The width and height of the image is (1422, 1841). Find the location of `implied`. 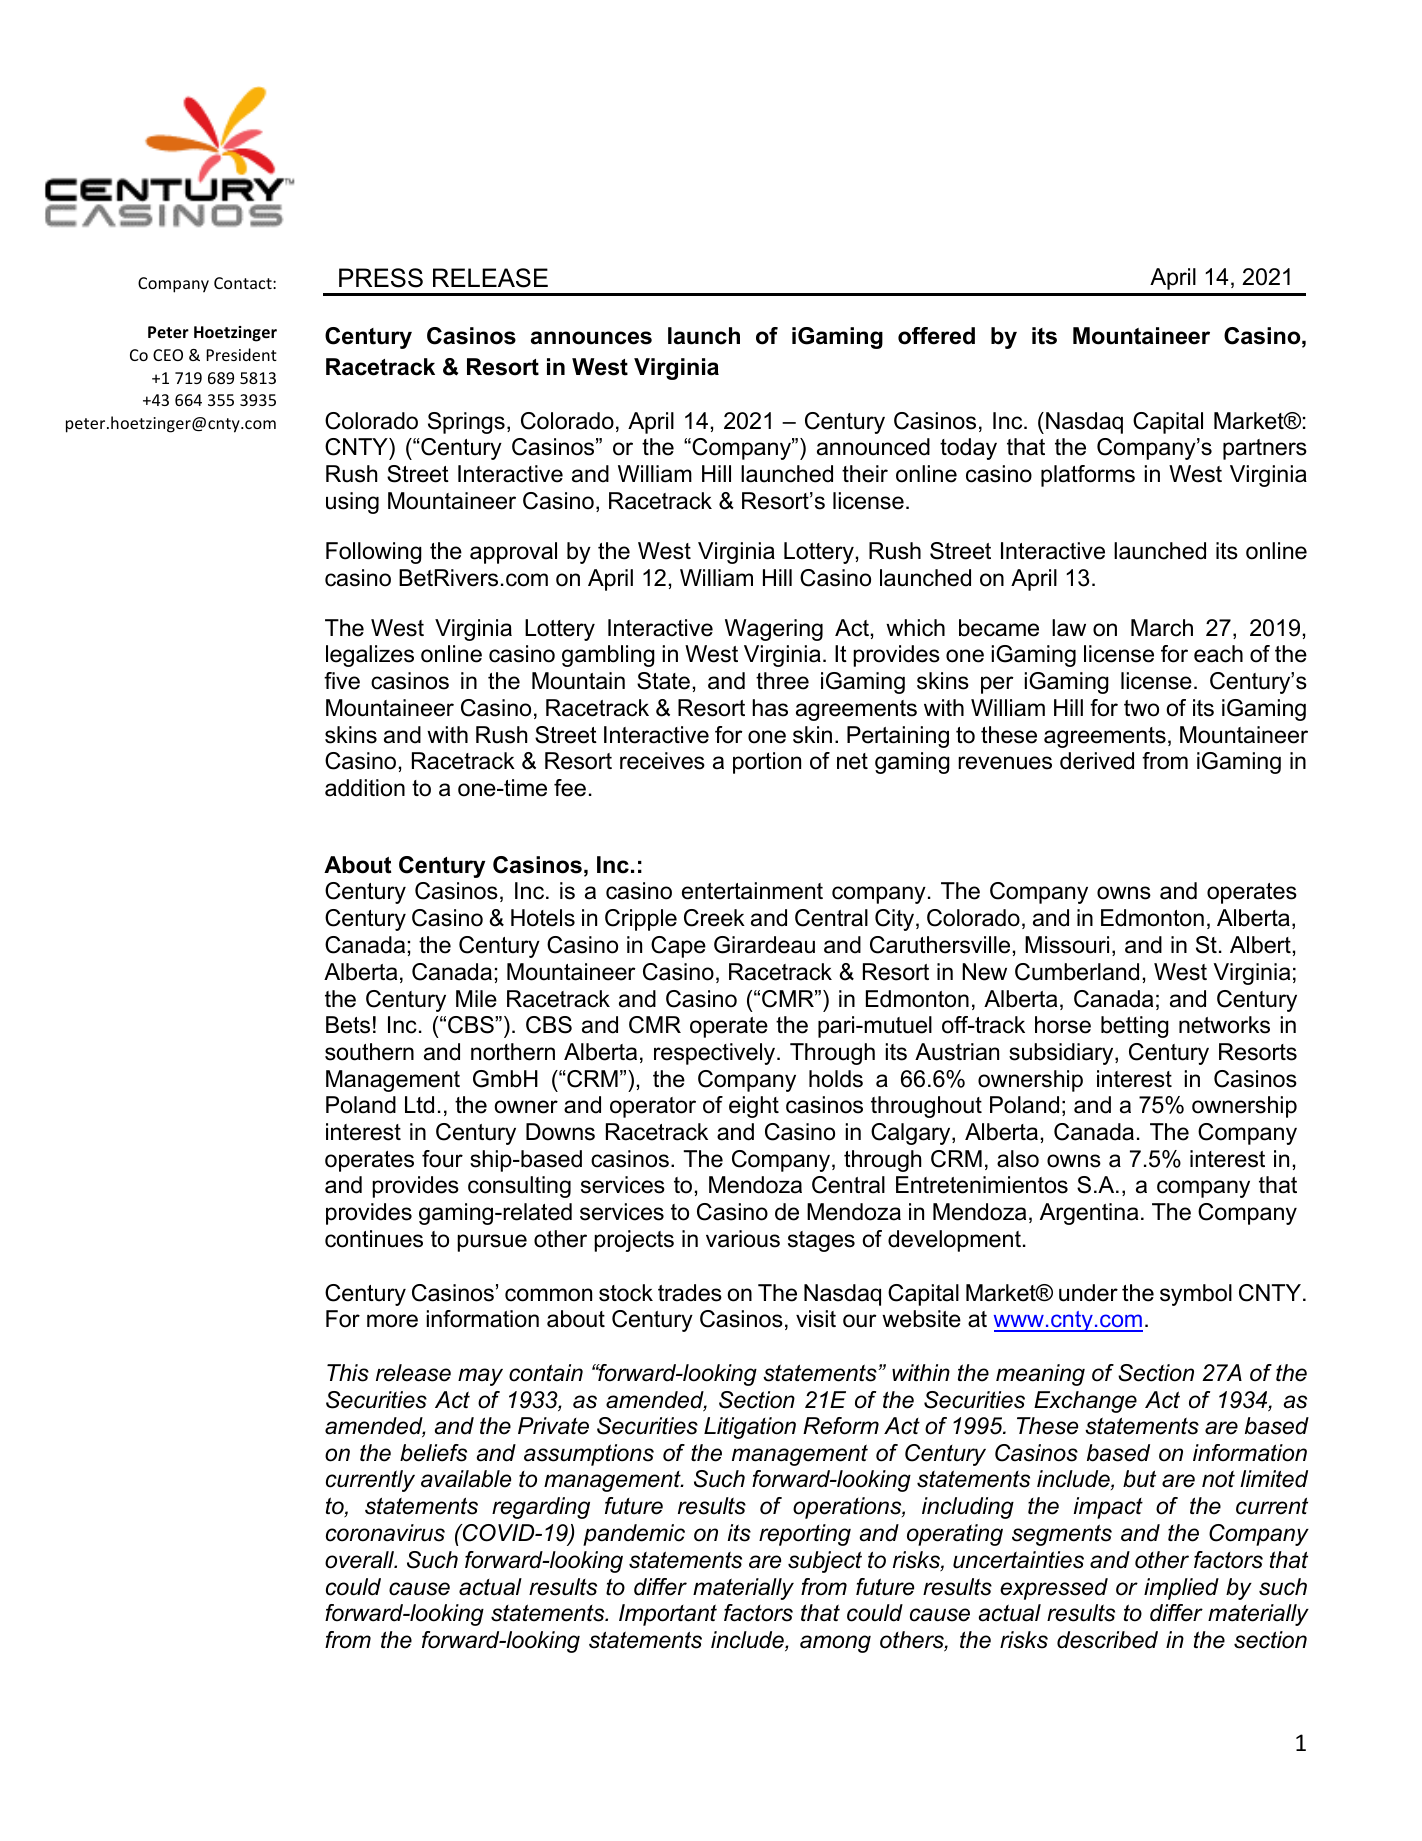

implied is located at coordinates (1181, 1589).
